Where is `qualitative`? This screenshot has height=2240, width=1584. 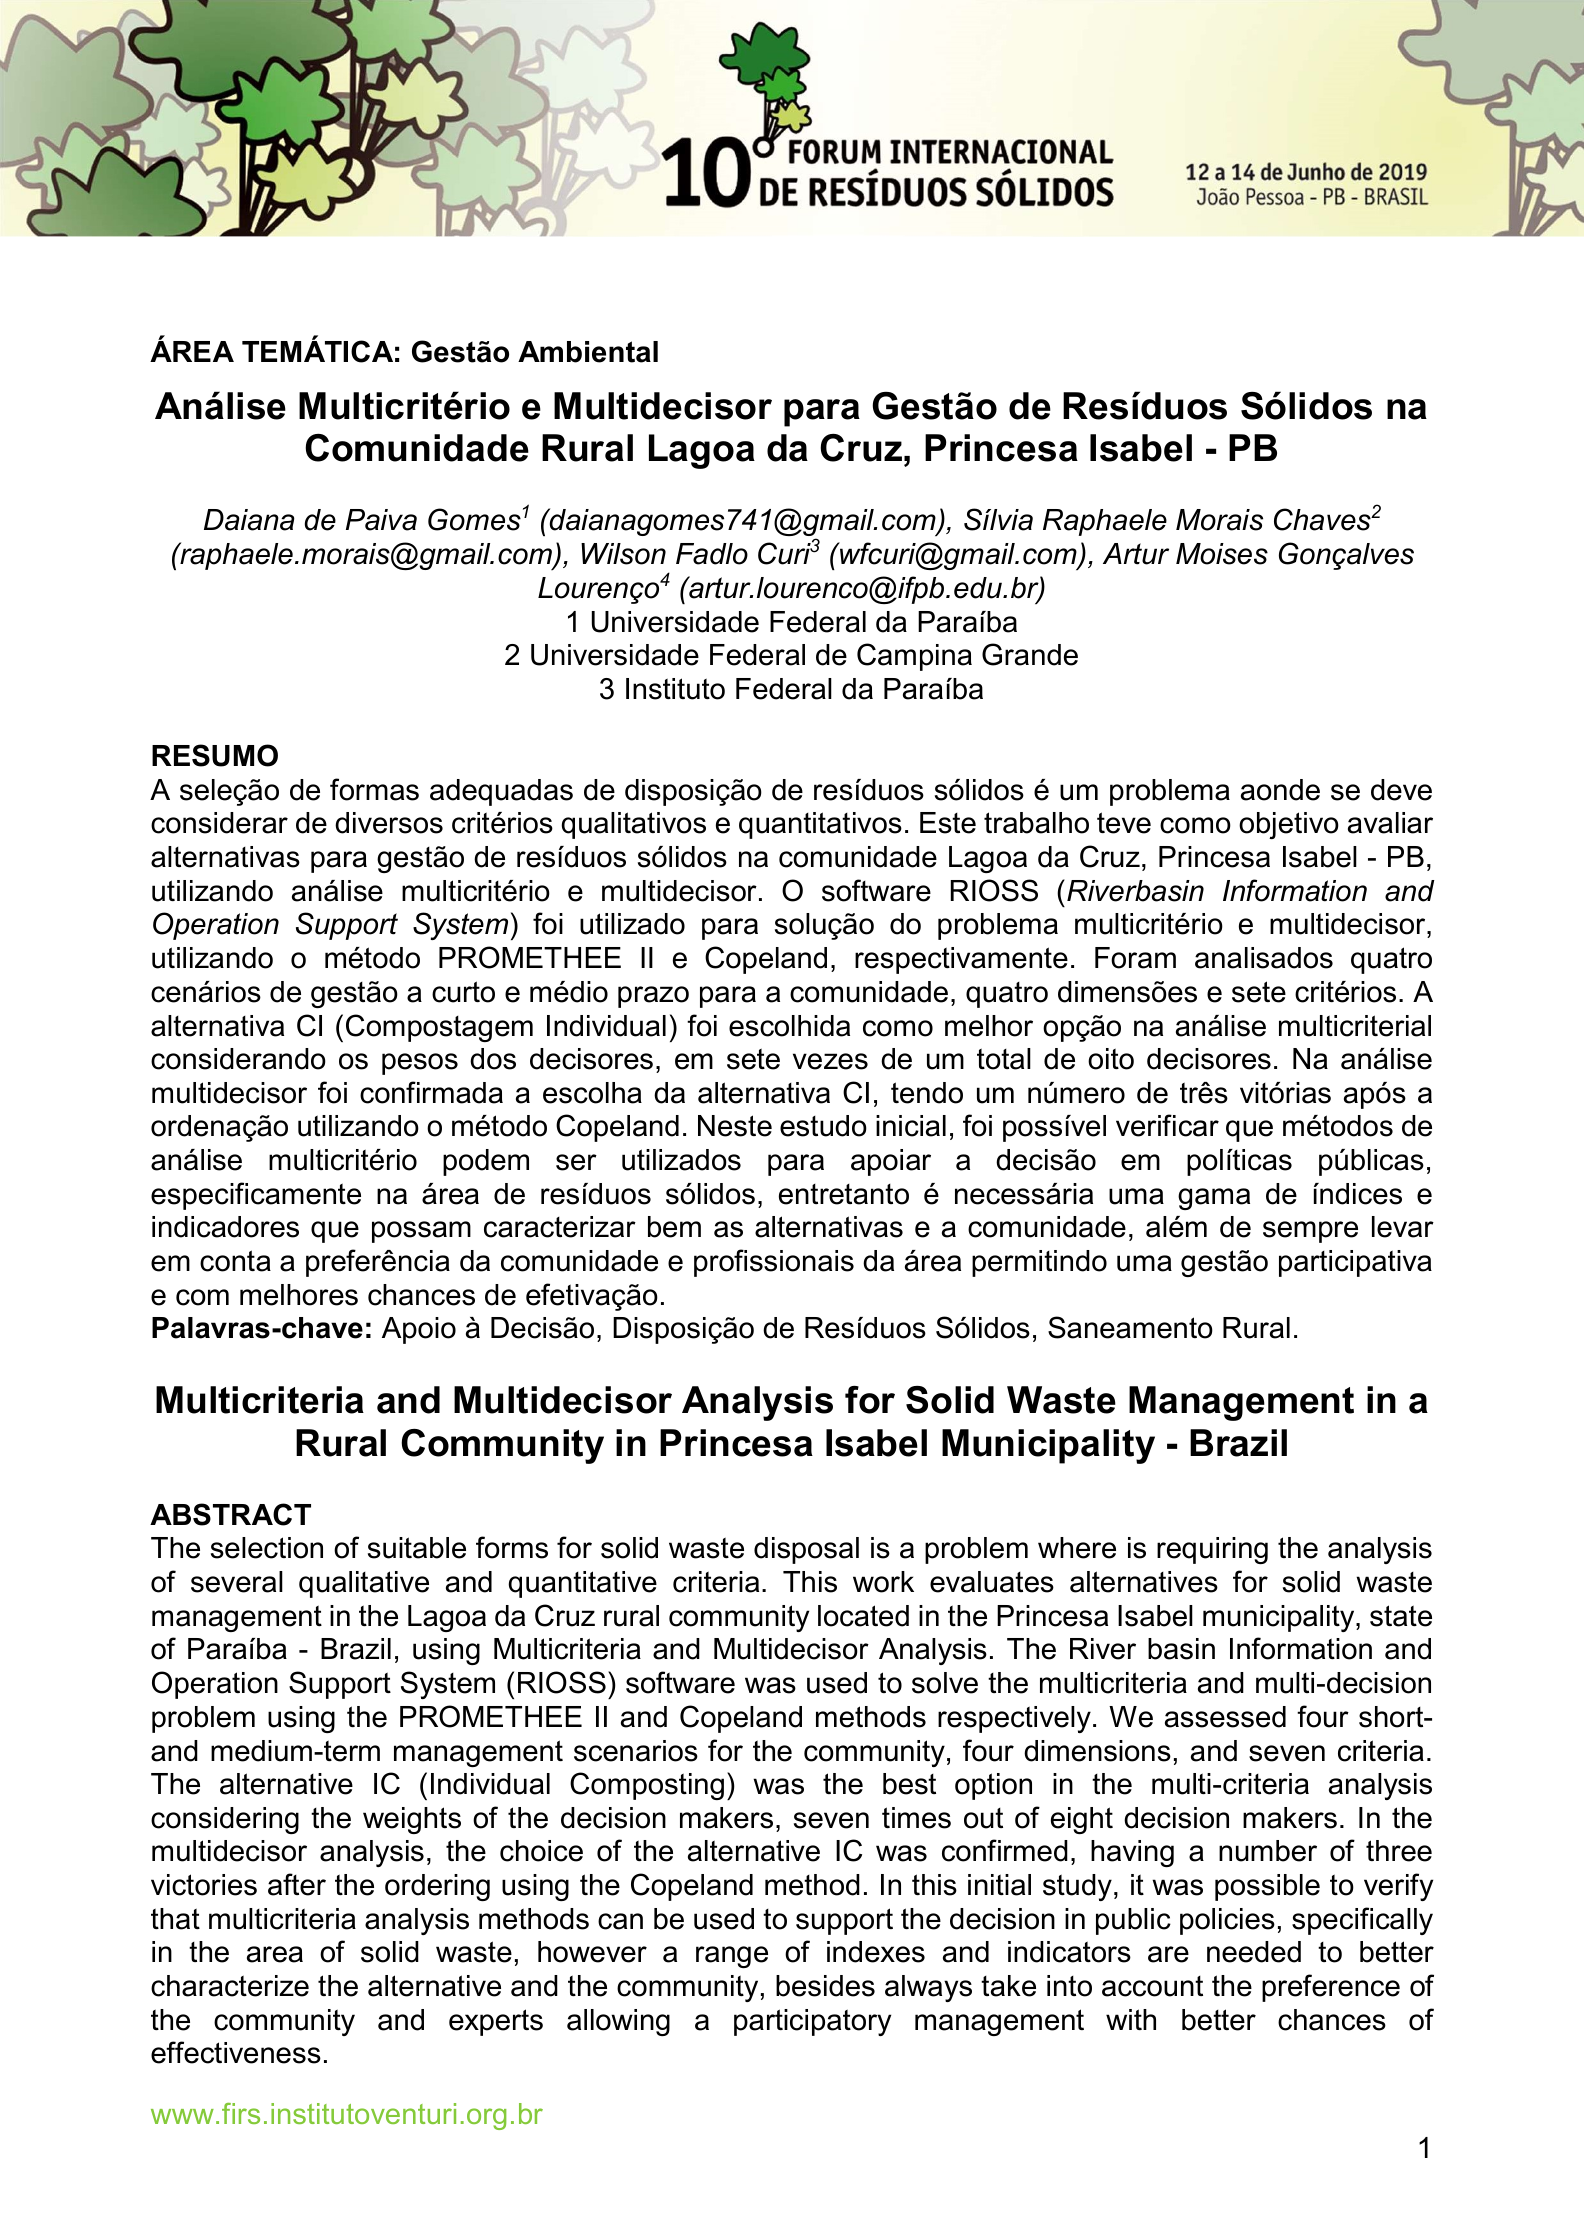 qualitative is located at coordinates (364, 1584).
